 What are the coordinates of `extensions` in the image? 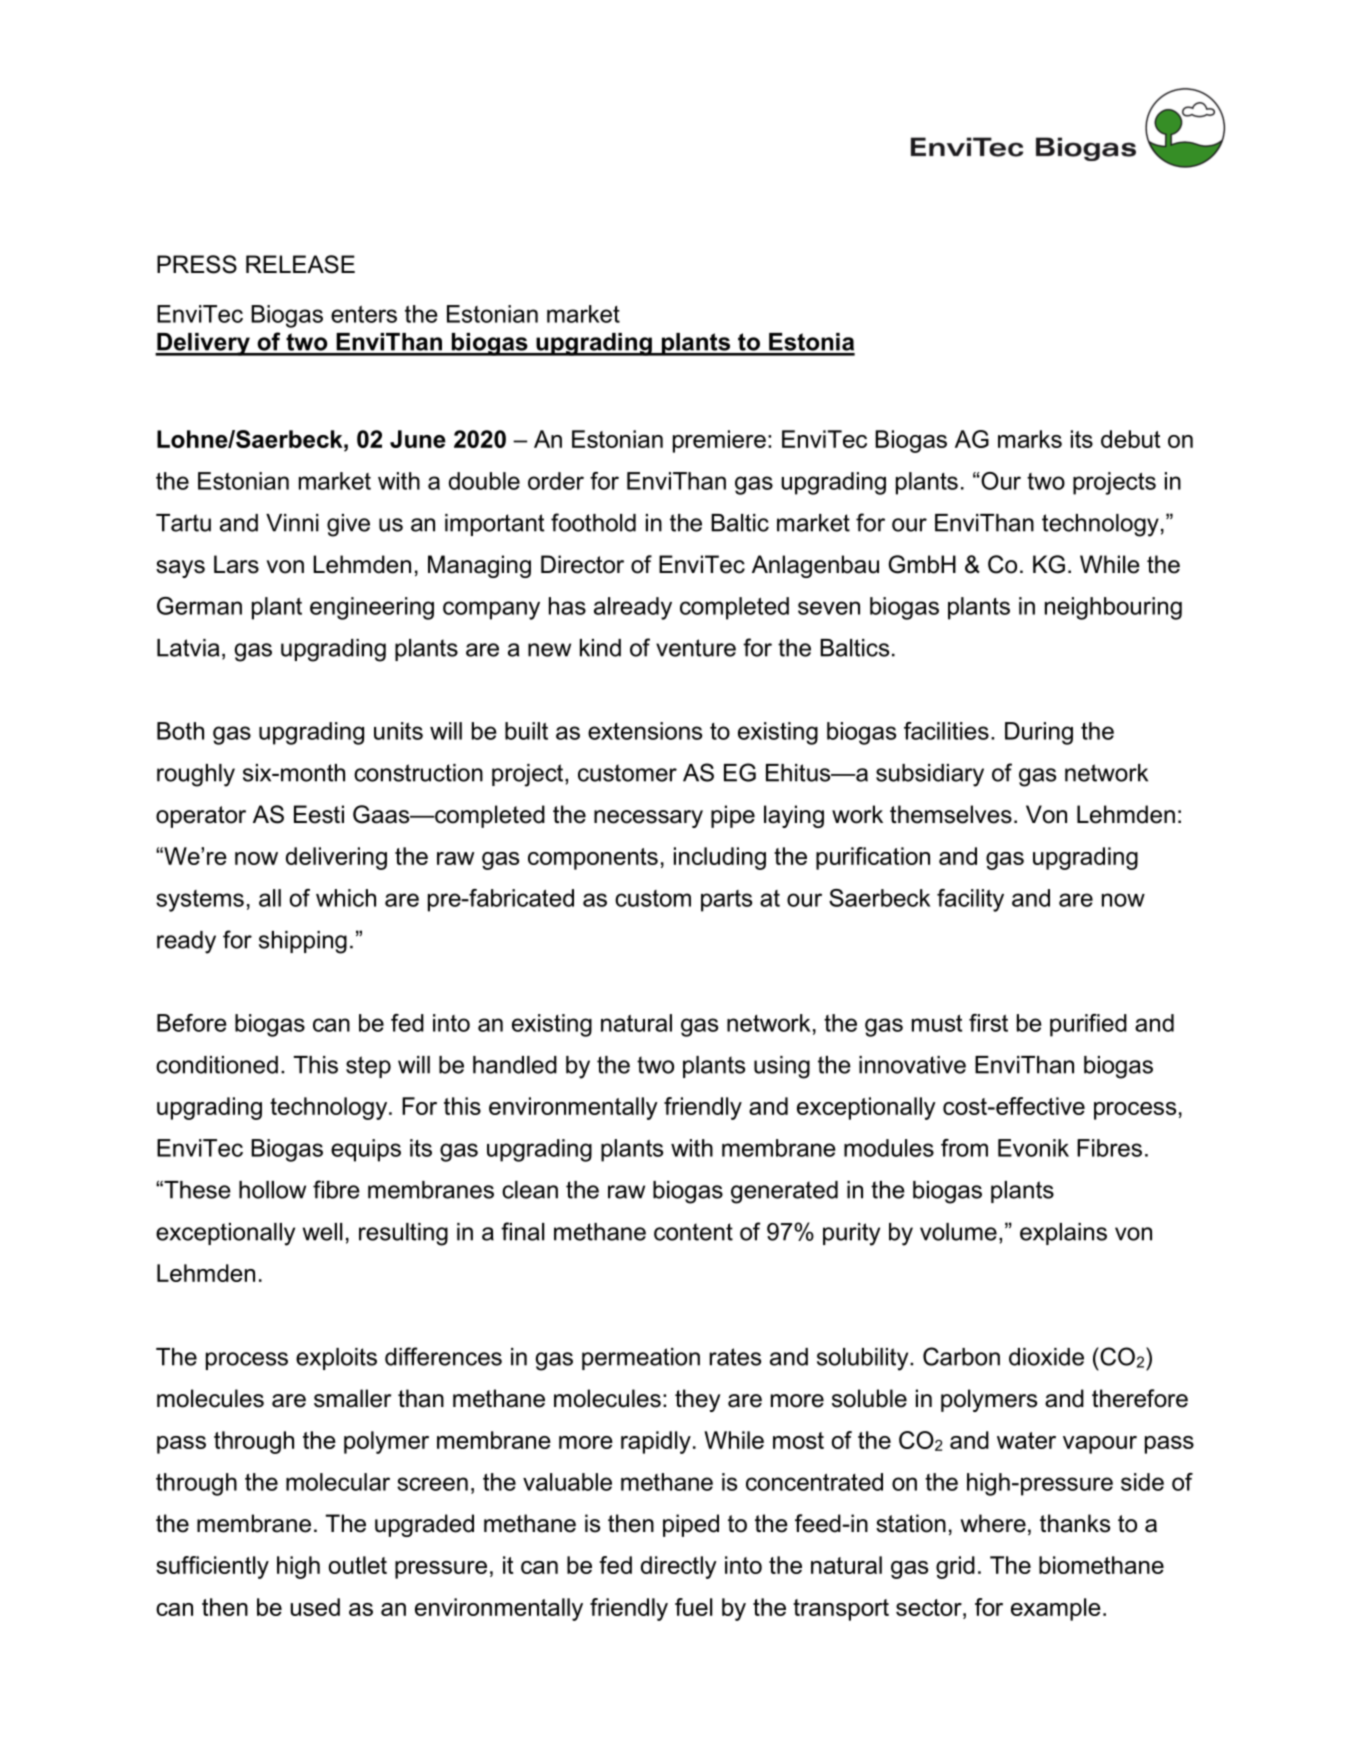 It's located at (645, 731).
